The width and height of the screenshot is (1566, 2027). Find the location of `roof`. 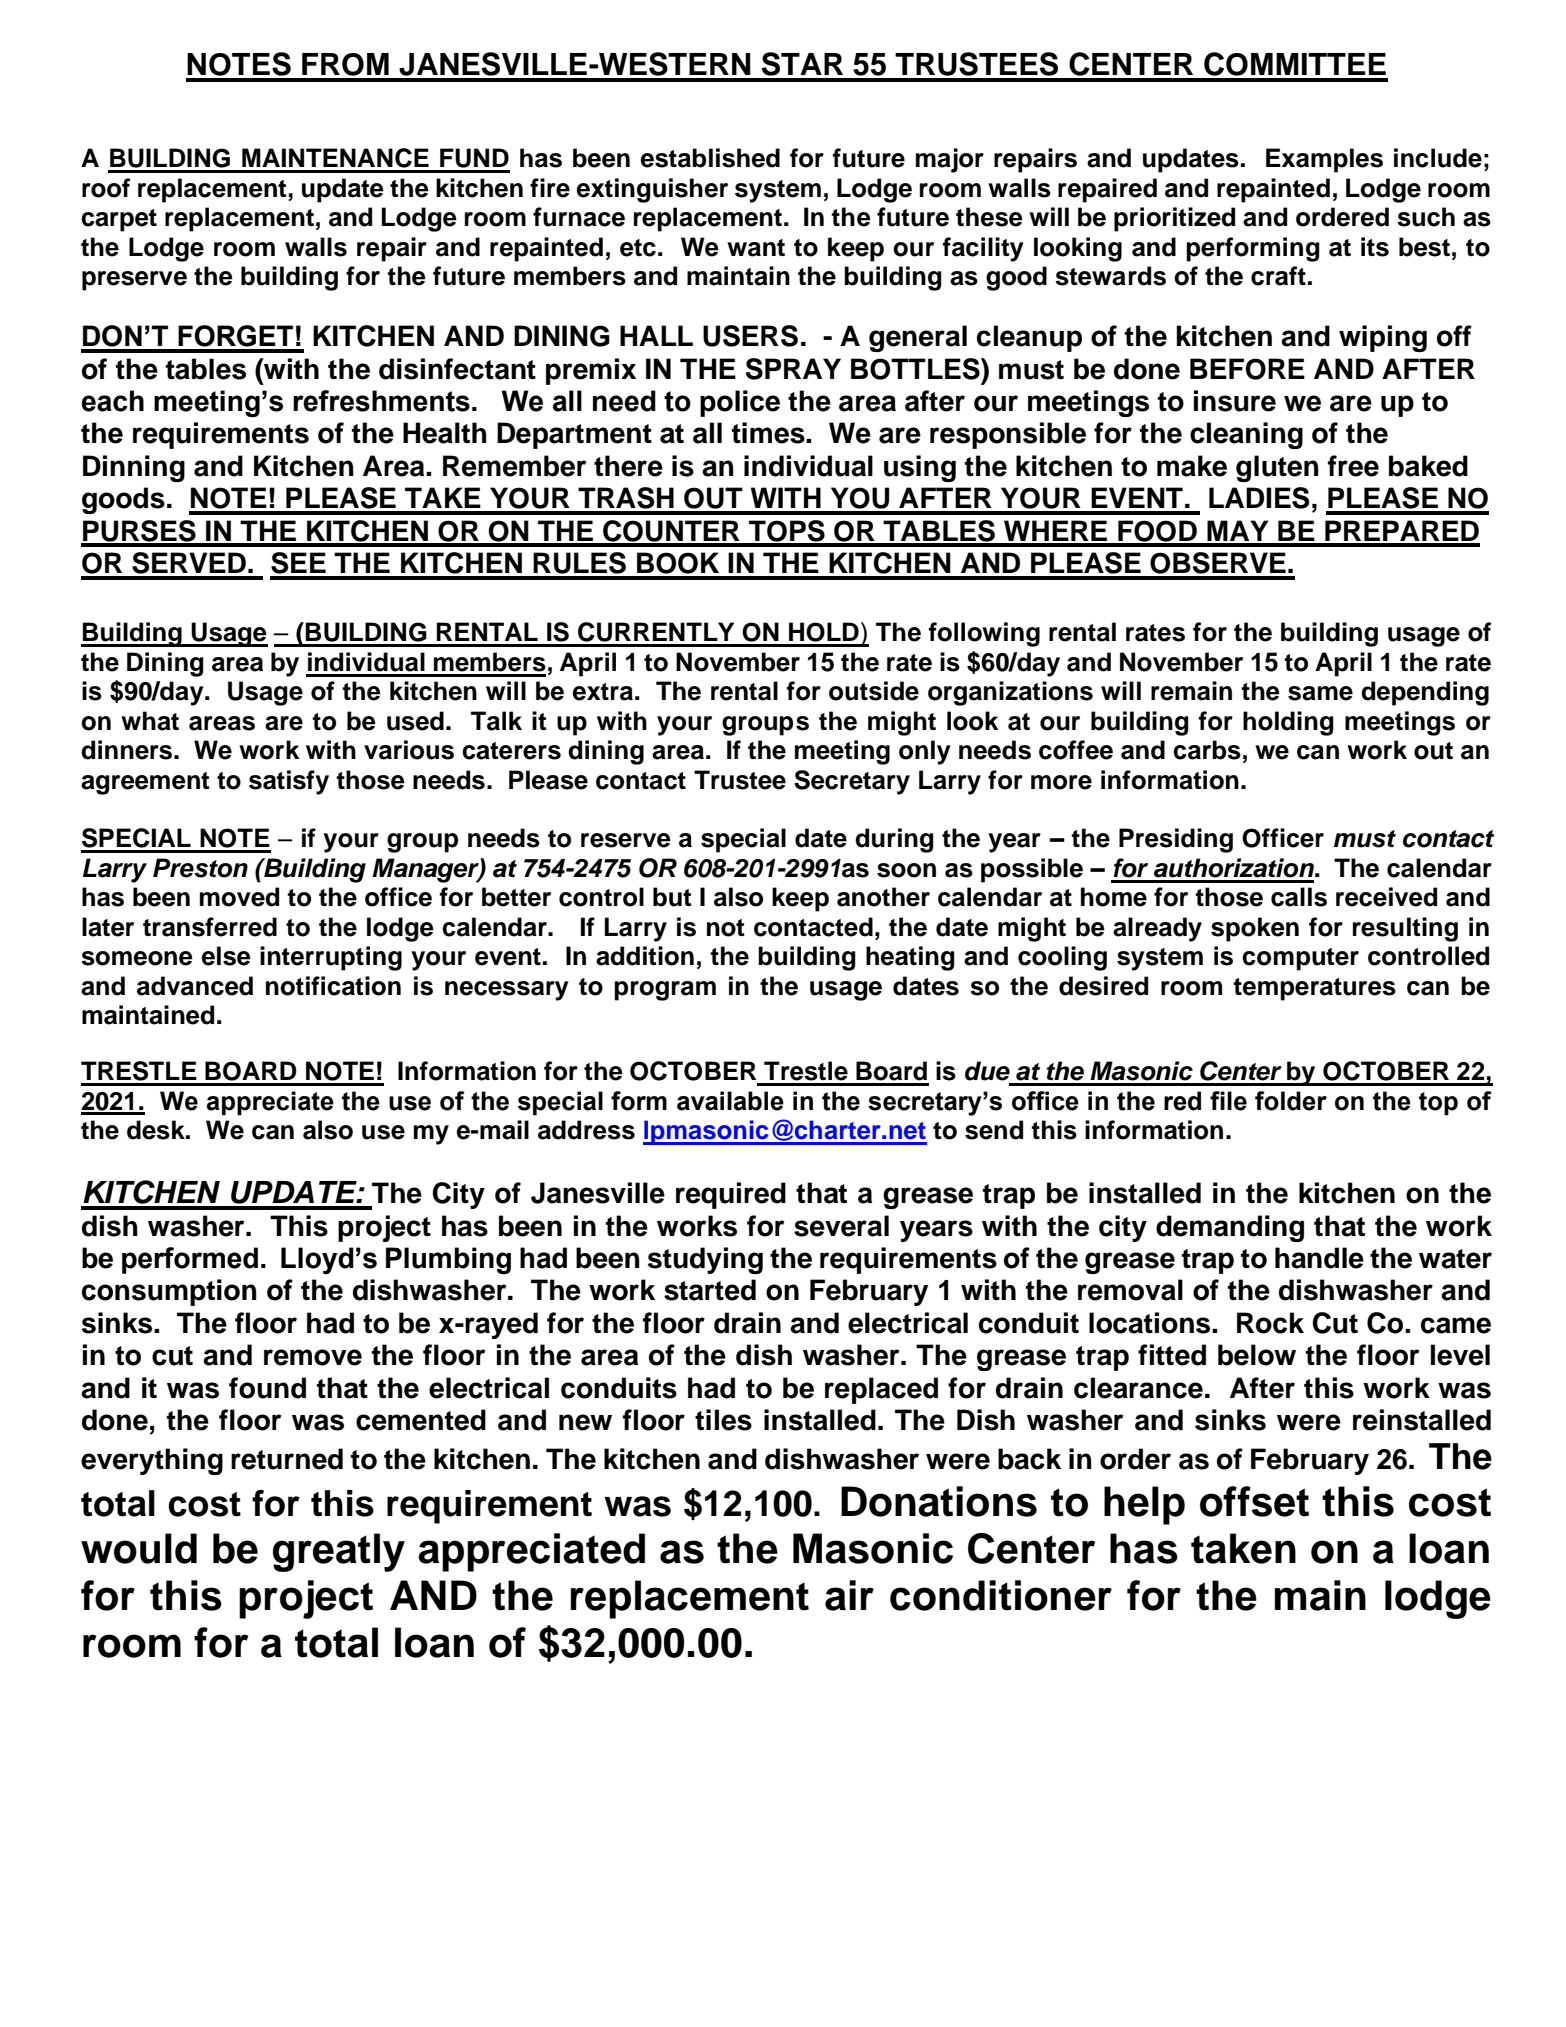

roof is located at coordinates (106, 188).
